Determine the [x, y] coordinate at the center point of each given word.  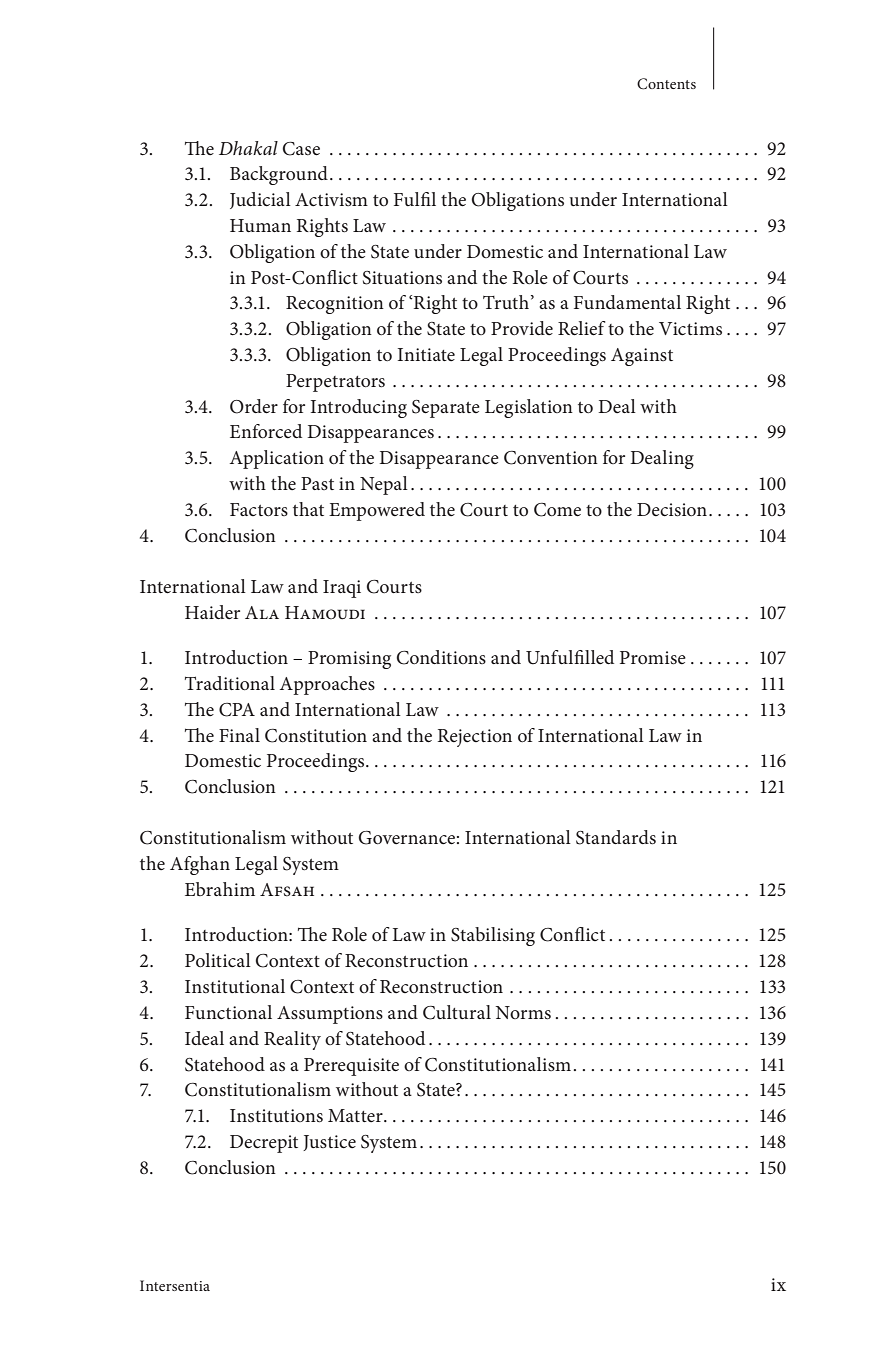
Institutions [276, 1116]
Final [239, 735]
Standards [616, 837]
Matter [356, 1115]
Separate [446, 409]
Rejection [475, 738]
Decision [672, 510]
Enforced [266, 431]
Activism [331, 199]
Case [301, 149]
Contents [666, 84]
